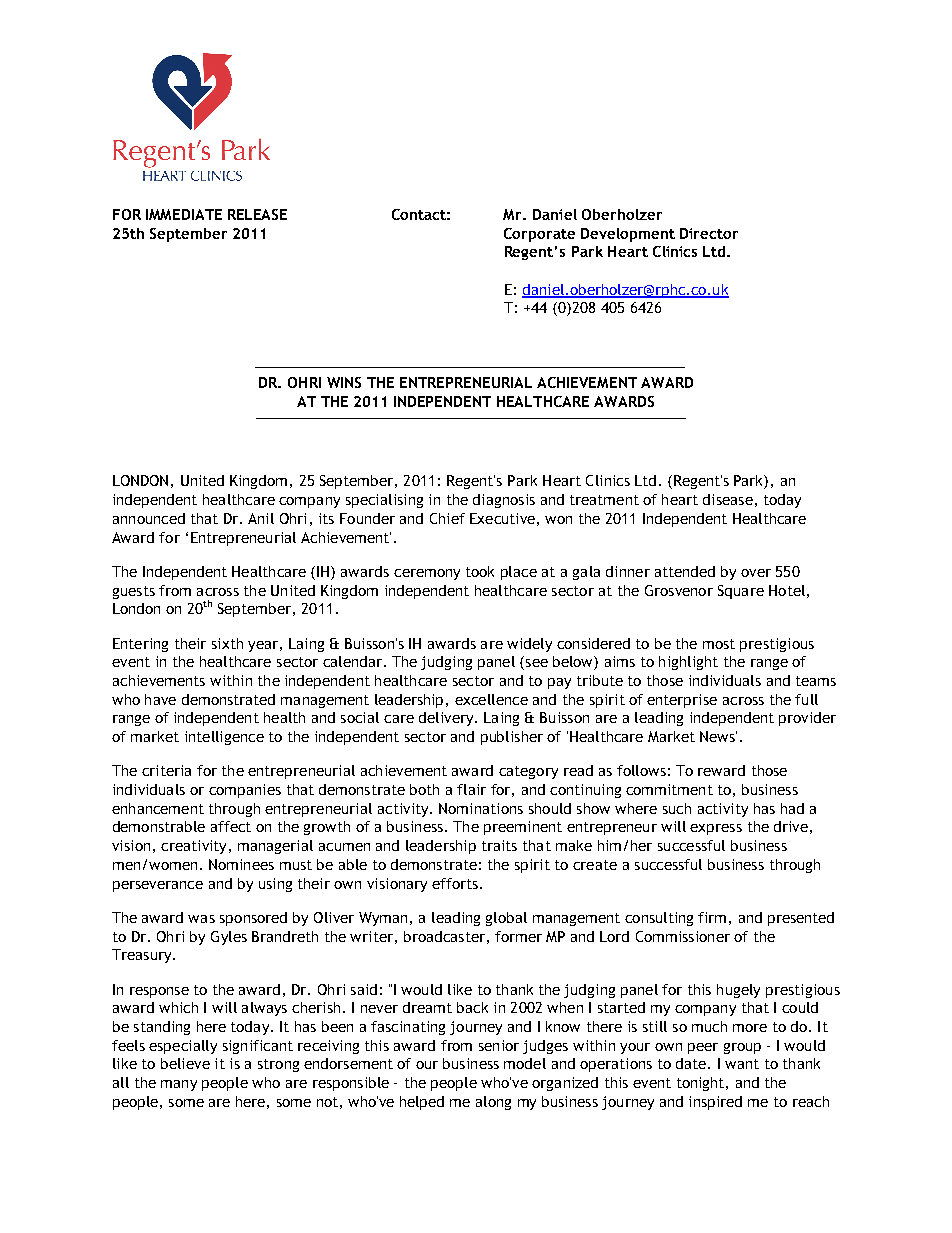 The height and width of the screenshot is (1233, 952). What do you see at coordinates (728, 499) in the screenshot?
I see `disease` at bounding box center [728, 499].
